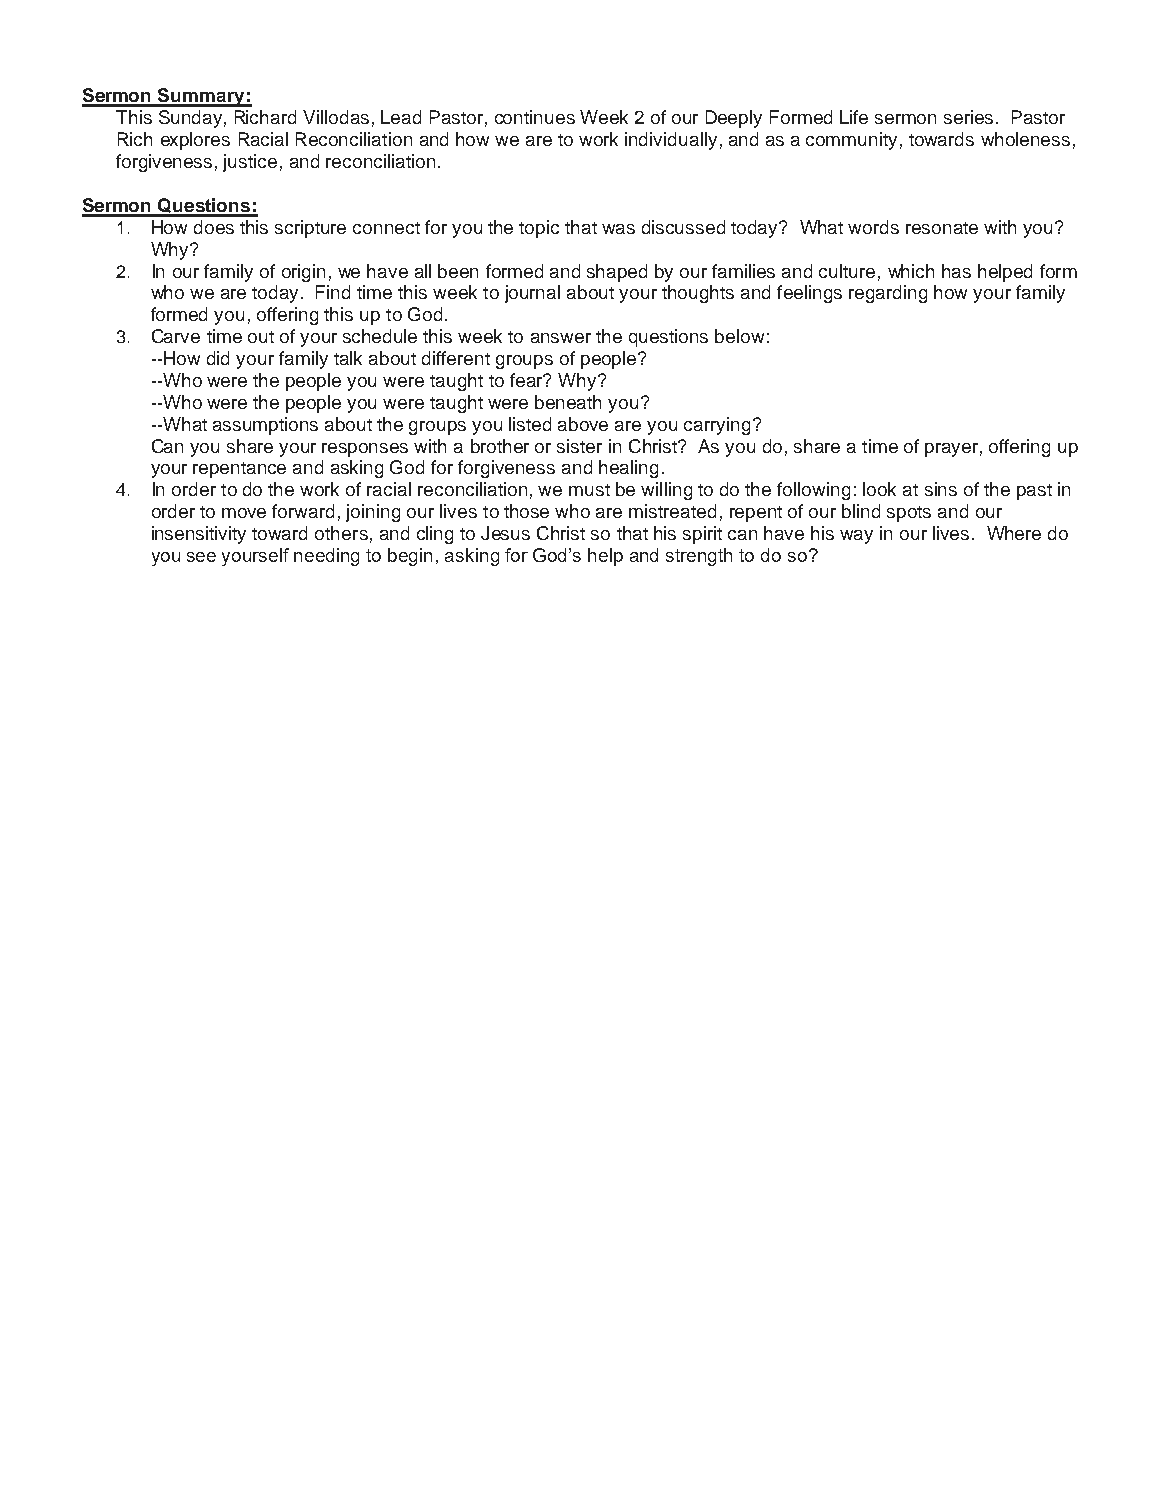 This image has height=1506, width=1164. I want to click on Jesus, so click(505, 533).
